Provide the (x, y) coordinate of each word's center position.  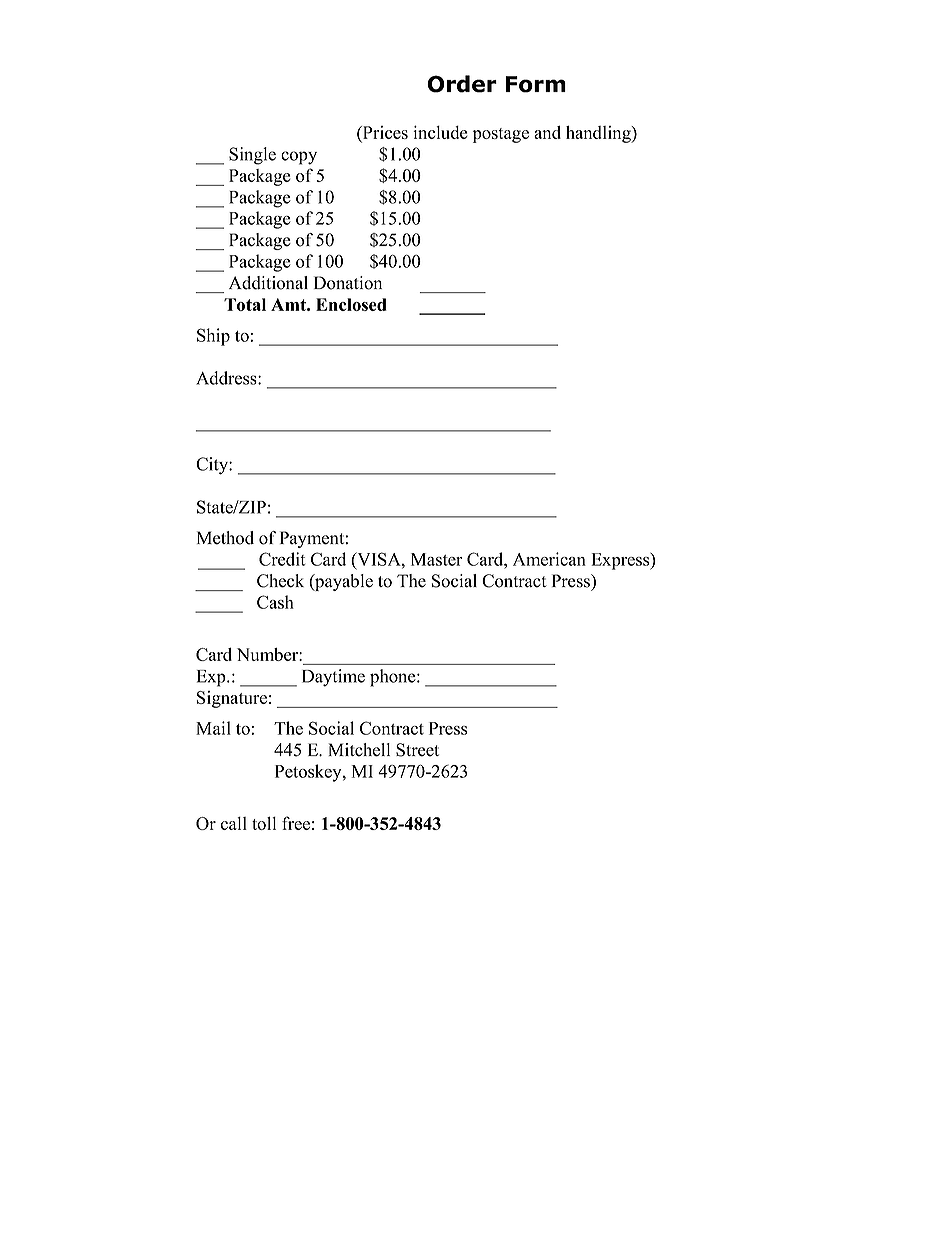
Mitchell (359, 750)
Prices (384, 134)
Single (252, 156)
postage (501, 135)
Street (417, 750)
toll (264, 823)
